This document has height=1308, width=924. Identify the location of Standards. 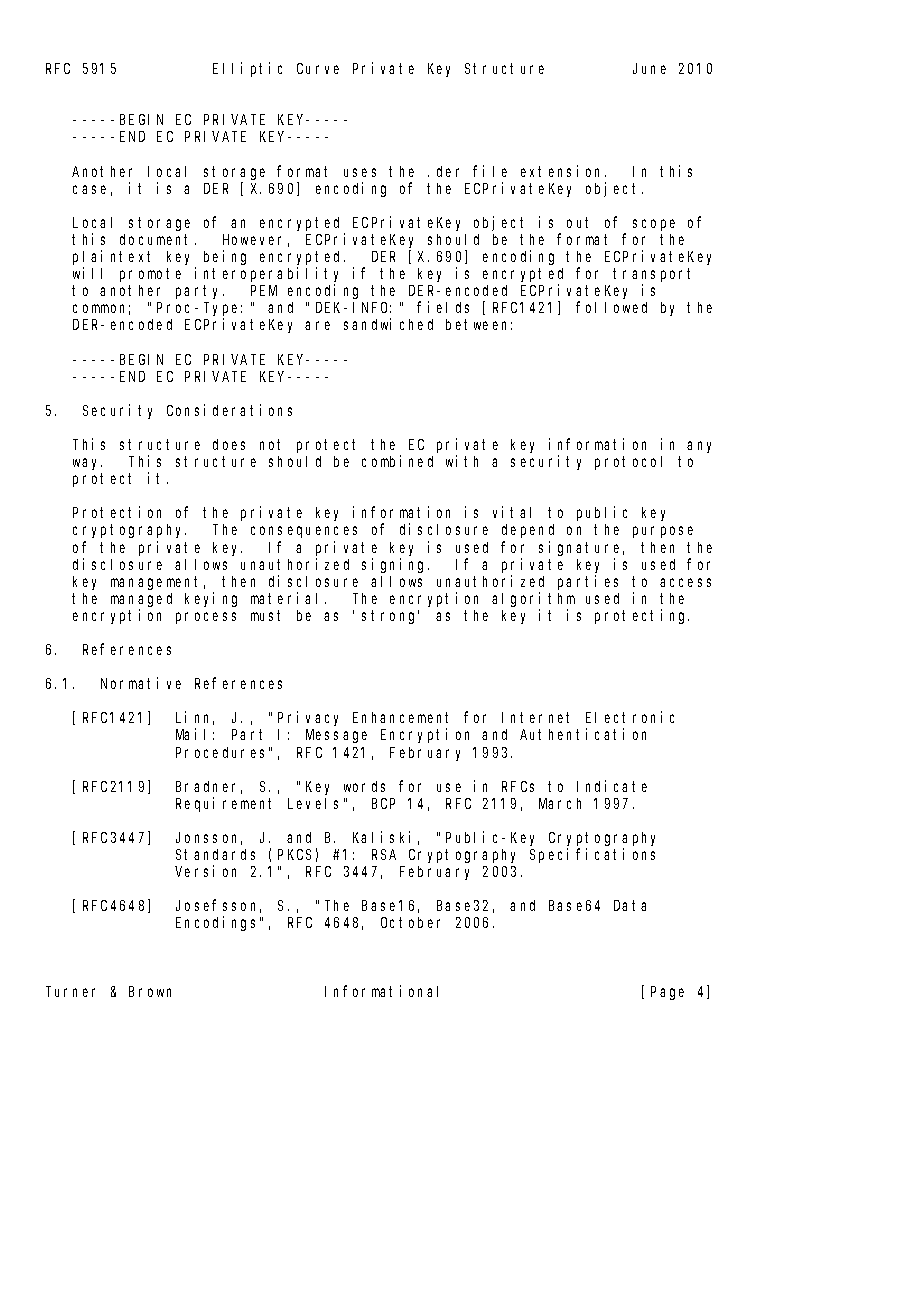
(215, 854).
